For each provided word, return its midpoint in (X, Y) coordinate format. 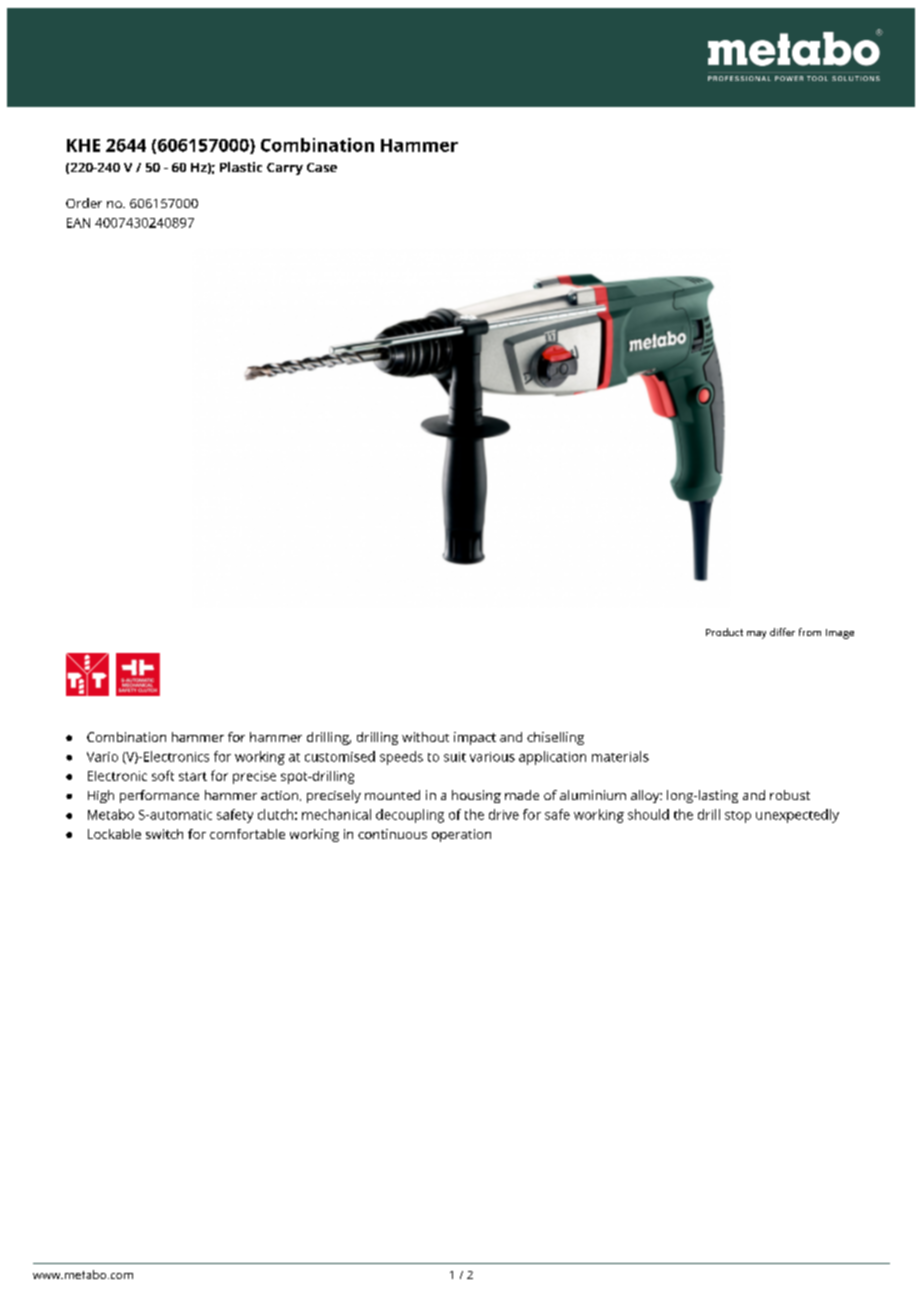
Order (84, 203)
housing (476, 796)
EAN (78, 223)
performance (159, 796)
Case (322, 167)
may (756, 635)
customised (340, 756)
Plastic (241, 167)
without (425, 737)
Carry (285, 169)
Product (724, 632)
